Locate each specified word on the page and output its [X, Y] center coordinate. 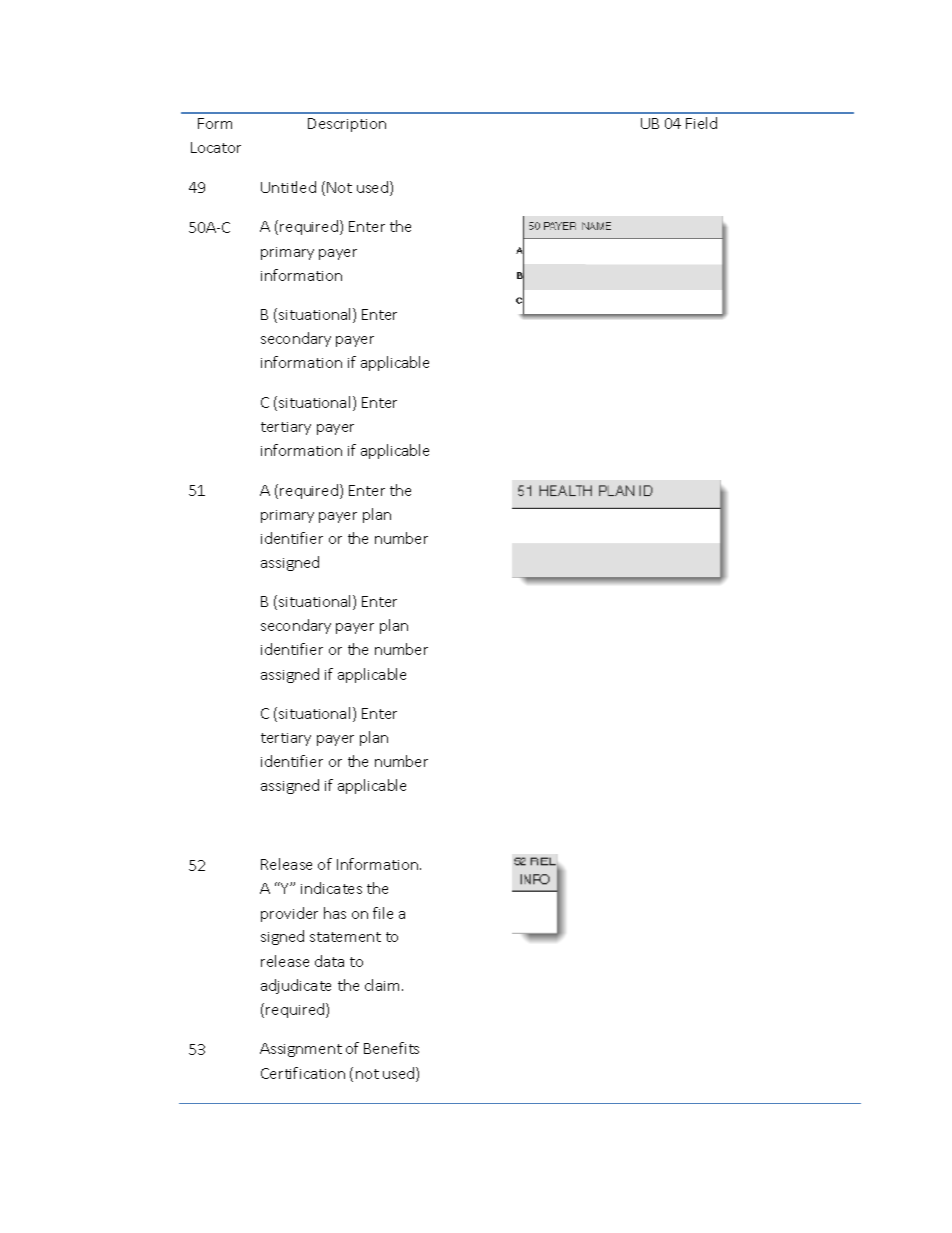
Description [347, 125]
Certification [303, 1073]
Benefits [391, 1048]
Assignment [301, 1050]
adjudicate [296, 986]
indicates [331, 888]
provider [289, 914]
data [329, 961]
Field [701, 123]
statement [345, 937]
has [335, 913]
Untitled [288, 187]
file [383, 913]
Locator [216, 147]
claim [382, 985]
